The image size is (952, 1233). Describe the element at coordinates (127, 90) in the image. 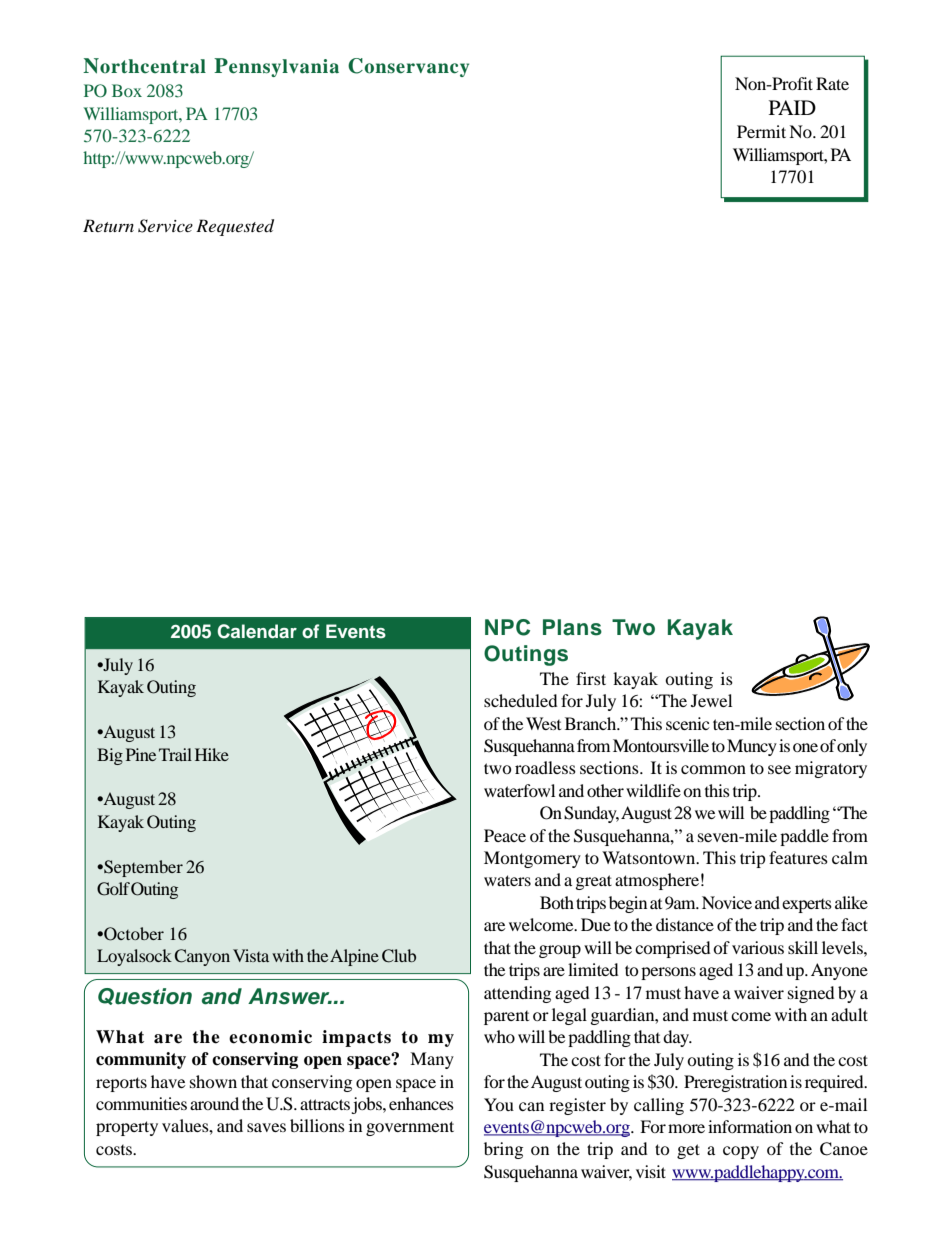

I see `Box` at that location.
